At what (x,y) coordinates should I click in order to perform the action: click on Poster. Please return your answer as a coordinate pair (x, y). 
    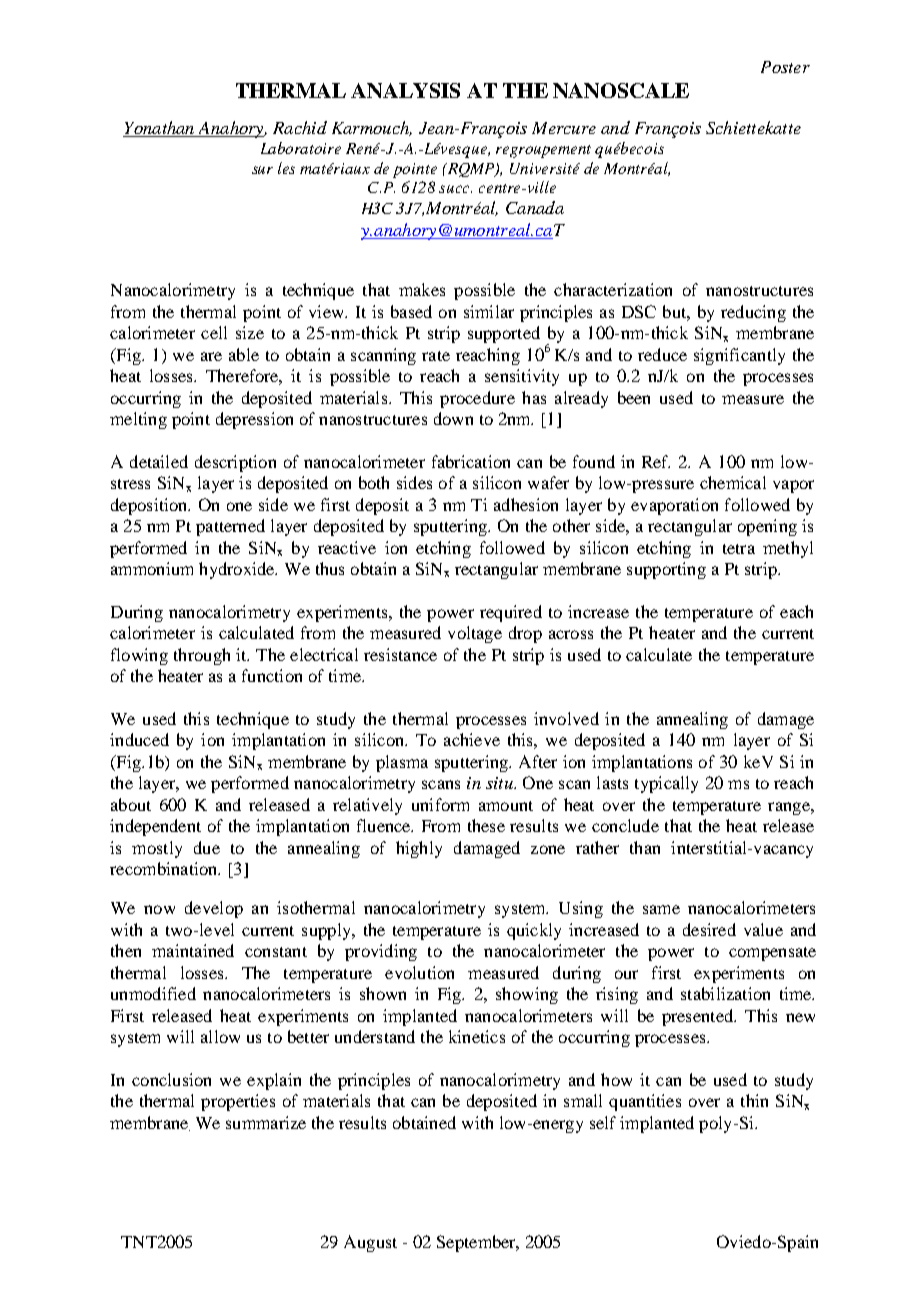
    Looking at the image, I should click on (785, 67).
